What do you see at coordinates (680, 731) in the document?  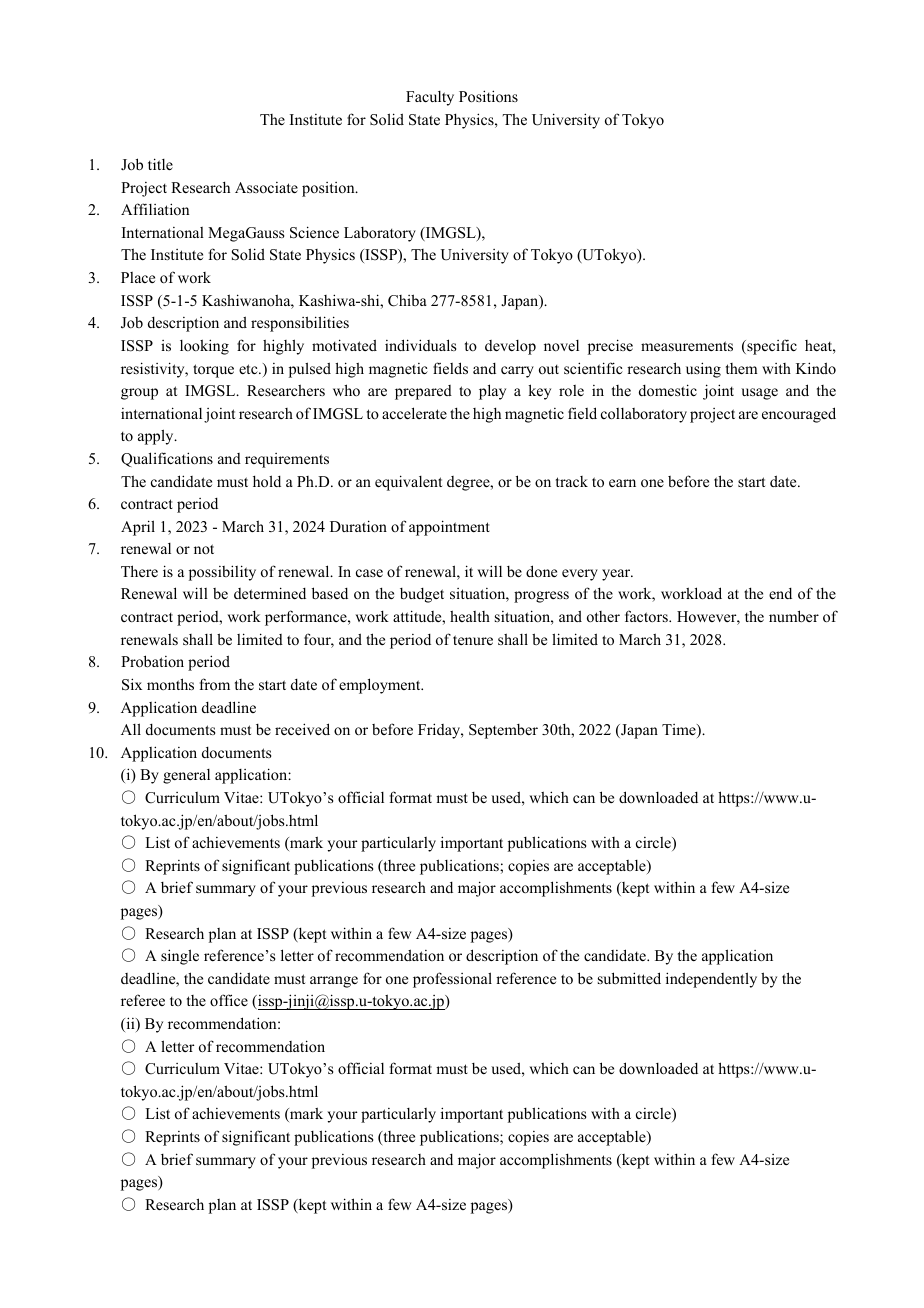 I see `Time` at bounding box center [680, 731].
